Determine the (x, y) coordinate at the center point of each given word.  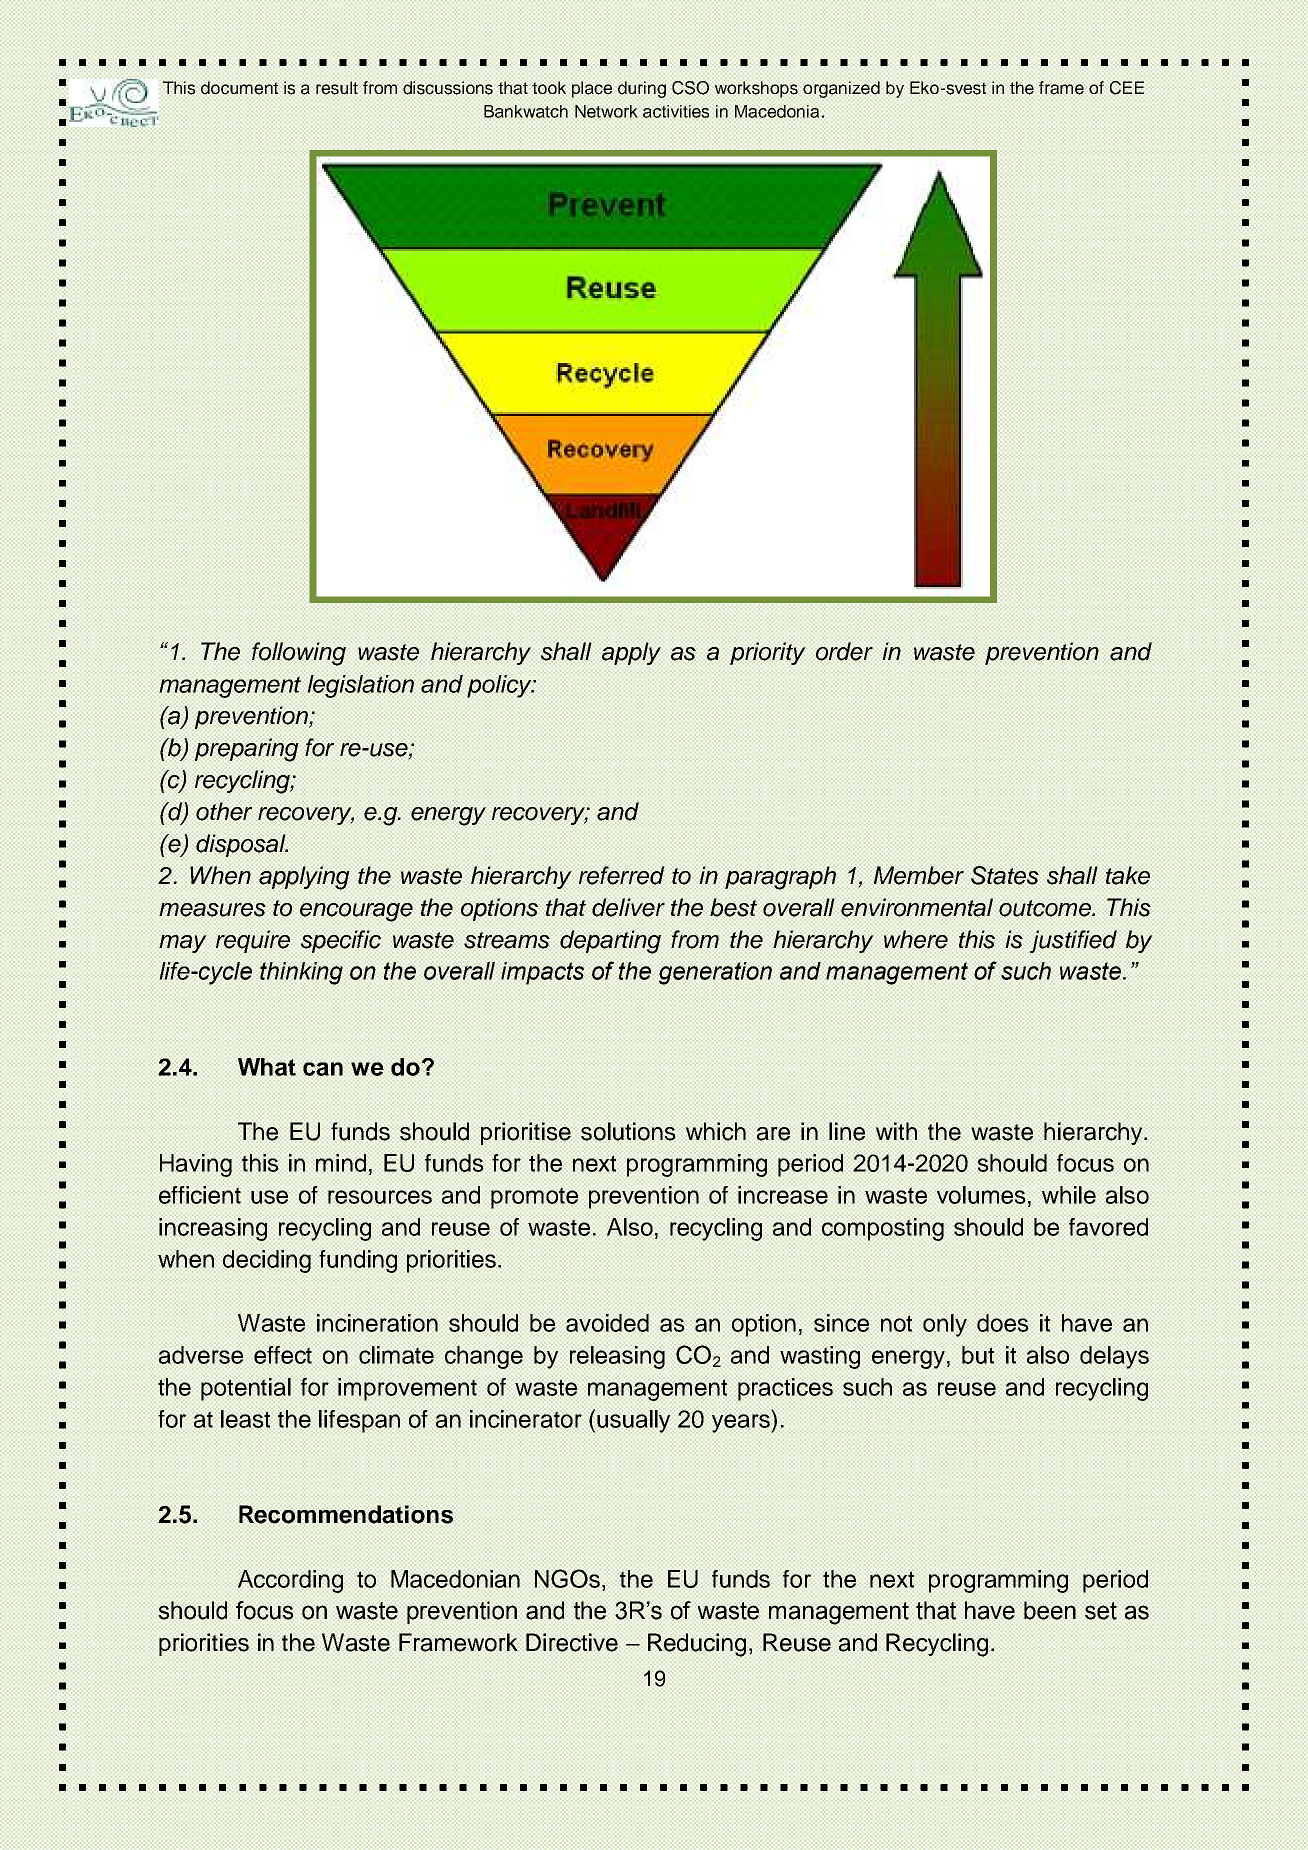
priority (768, 653)
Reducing (697, 1645)
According (290, 1581)
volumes (981, 1195)
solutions (628, 1131)
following (299, 654)
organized (841, 89)
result (337, 88)
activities (676, 111)
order (844, 651)
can (323, 1069)
